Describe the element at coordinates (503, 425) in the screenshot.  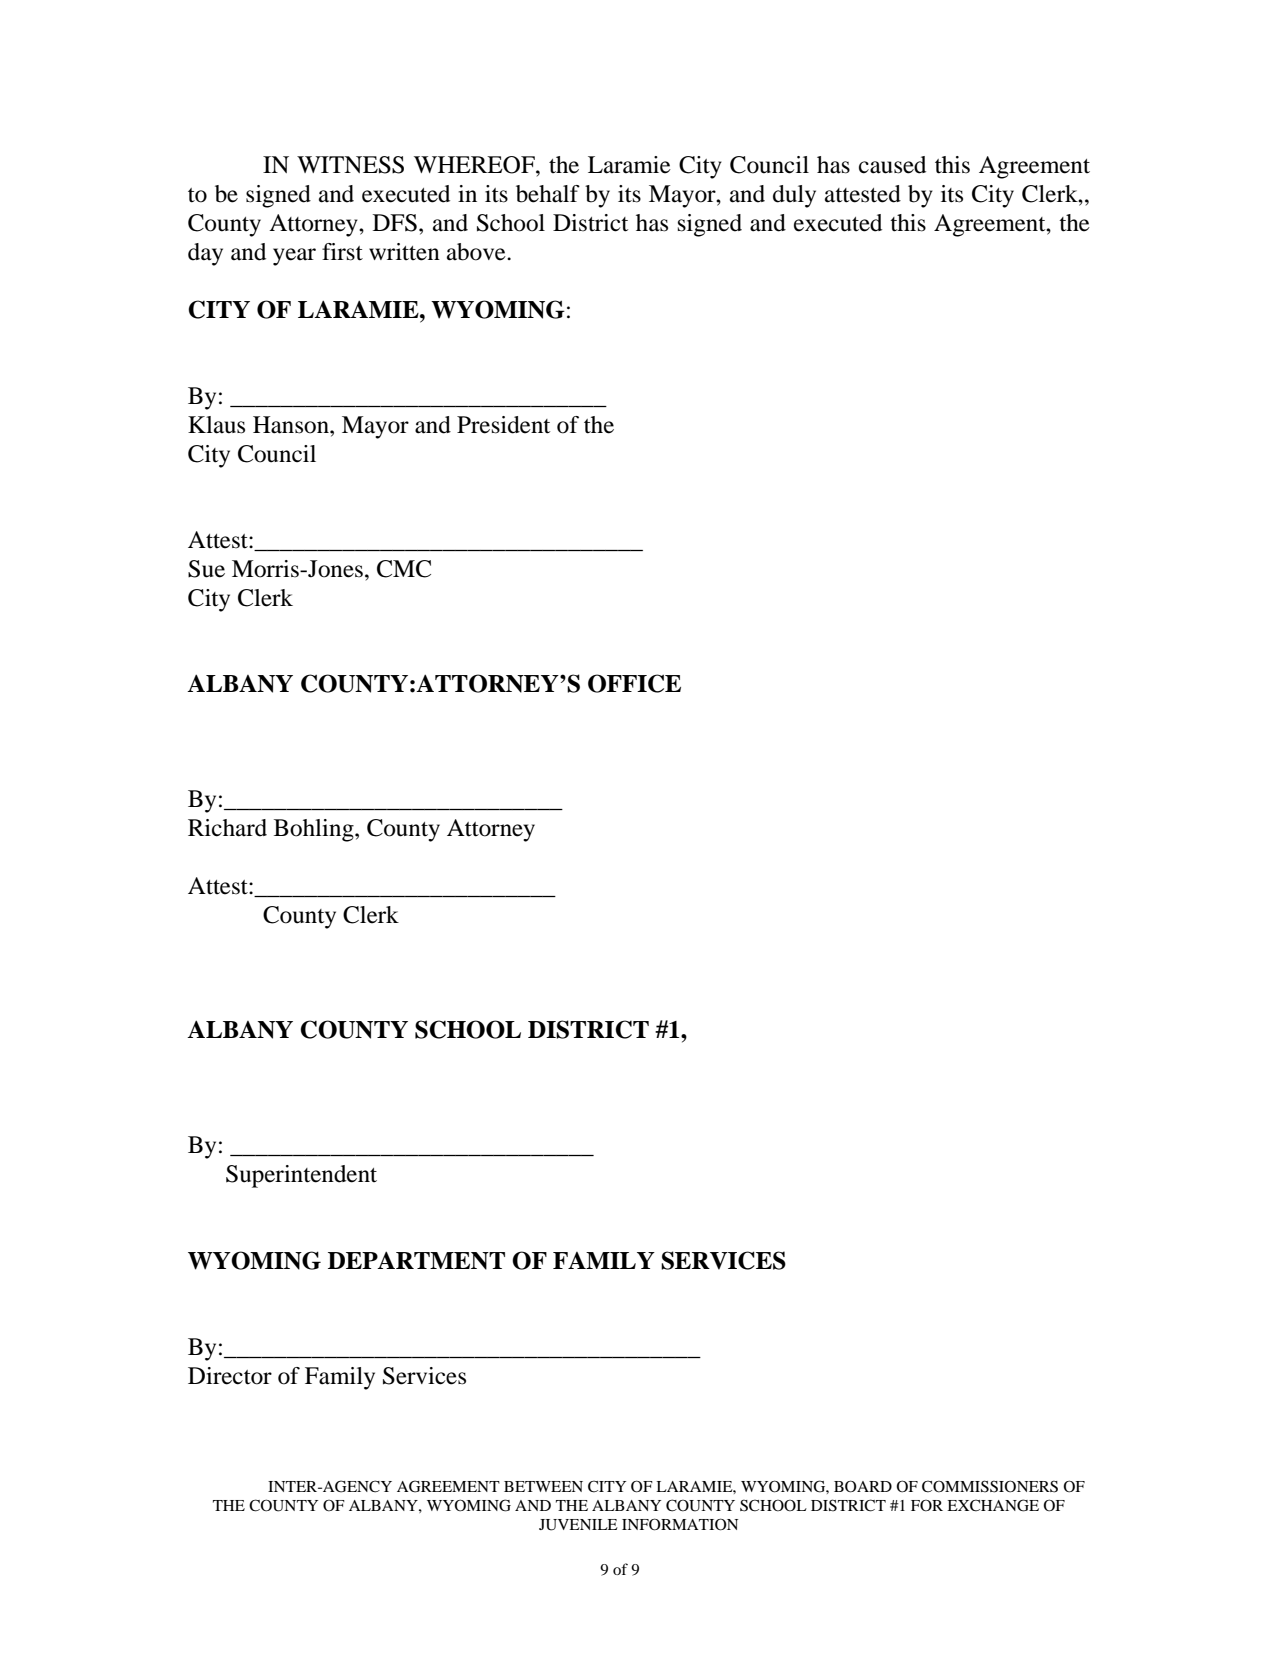
I see `President` at that location.
